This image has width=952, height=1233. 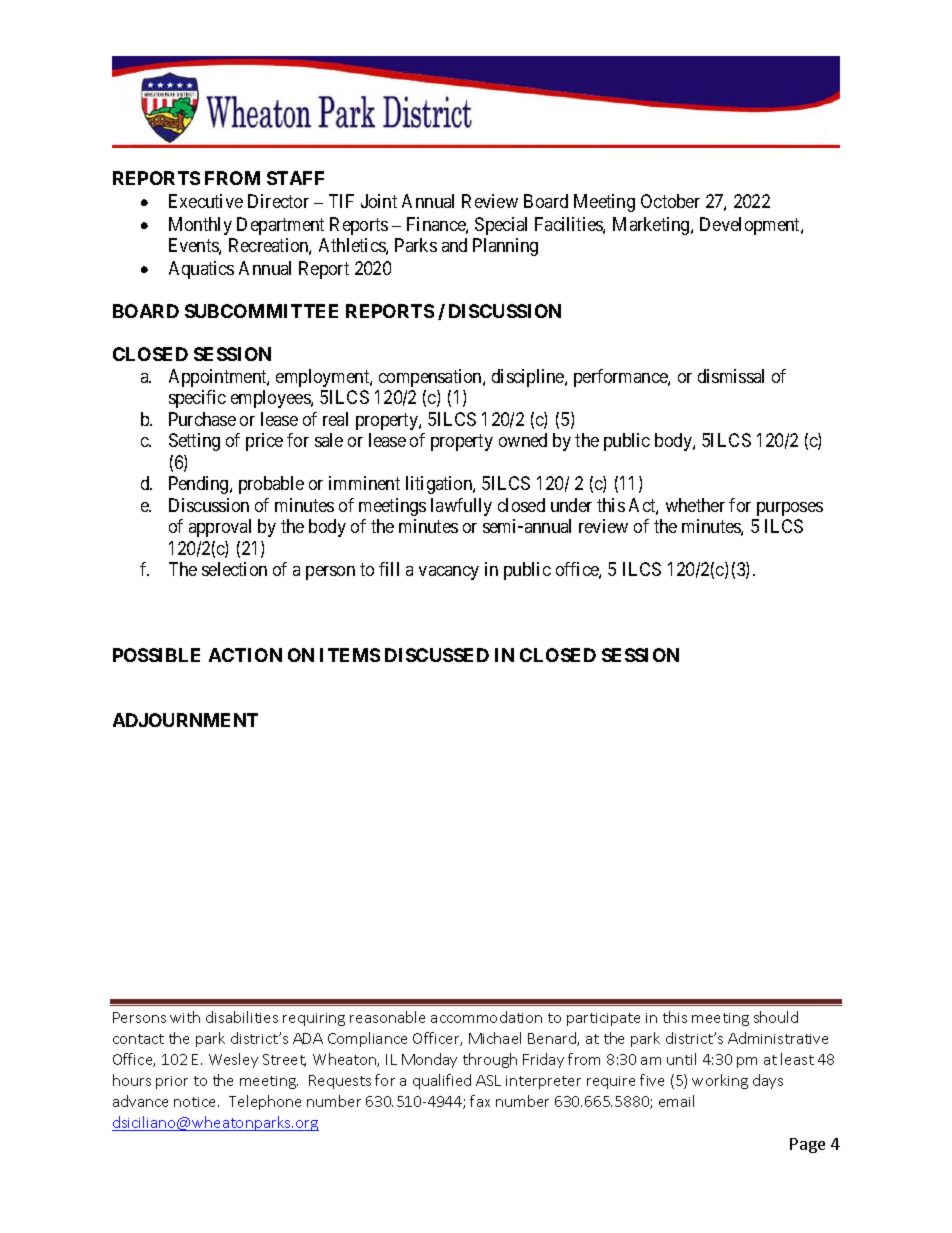 I want to click on working, so click(x=720, y=1081).
